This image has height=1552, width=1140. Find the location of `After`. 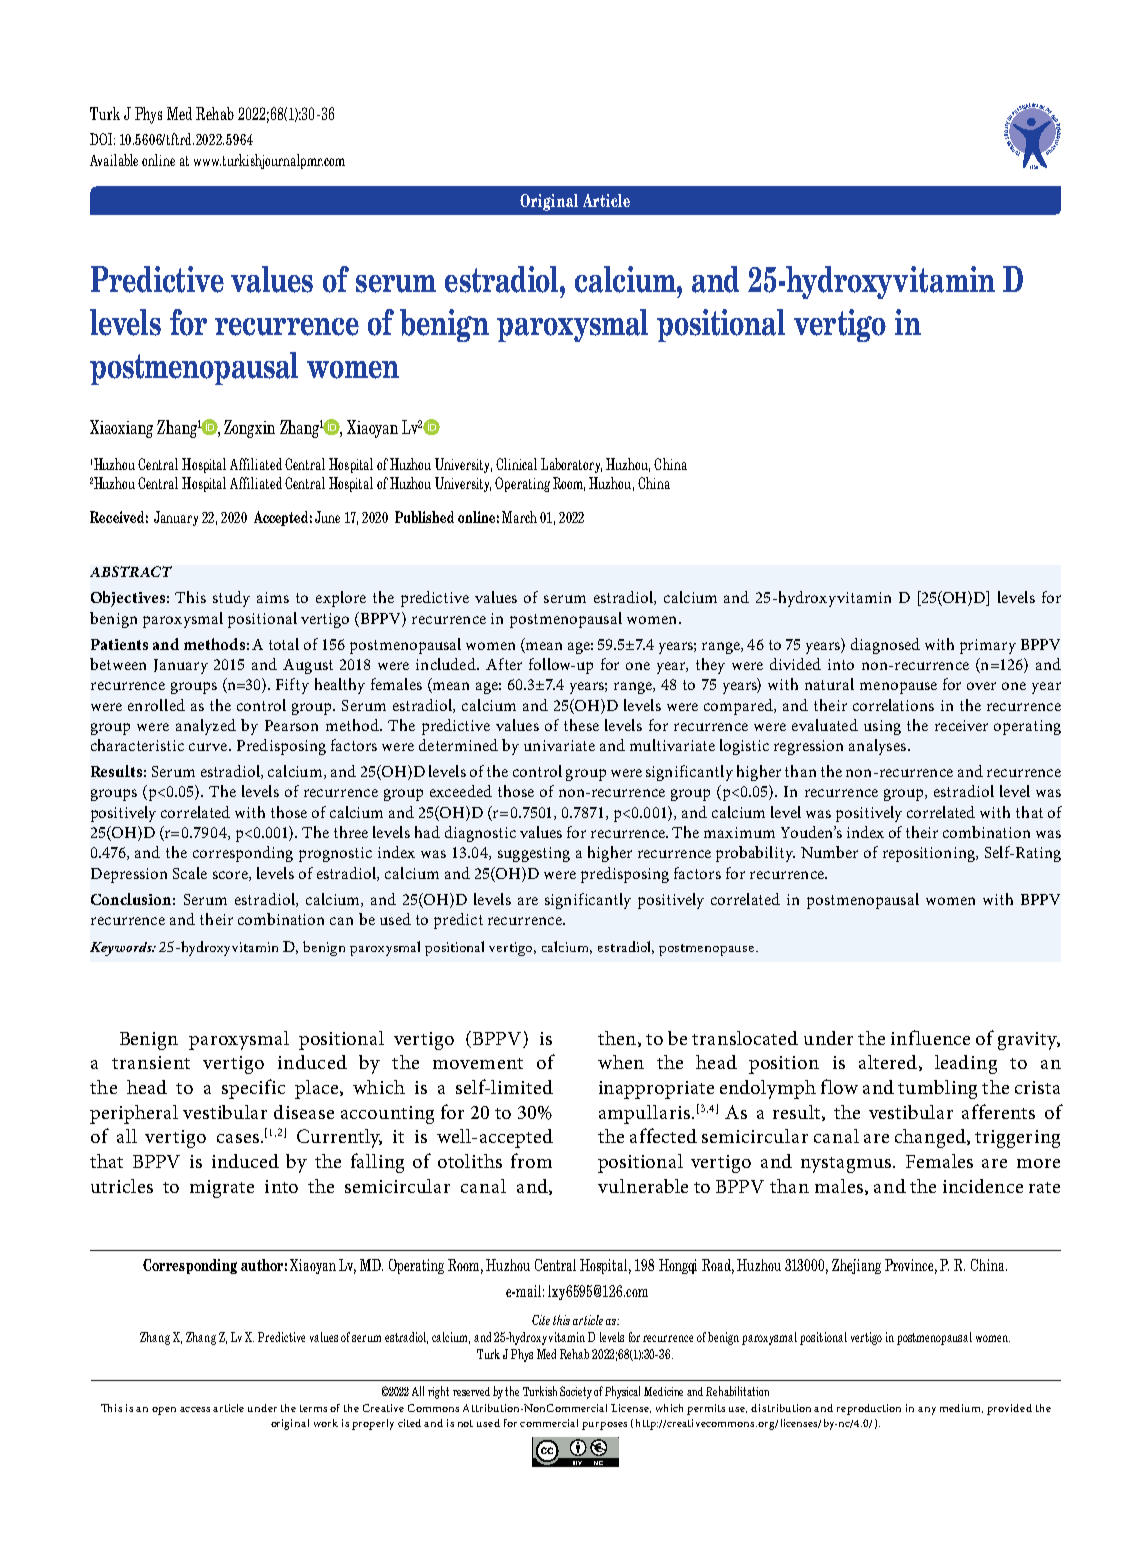

After is located at coordinates (504, 664).
